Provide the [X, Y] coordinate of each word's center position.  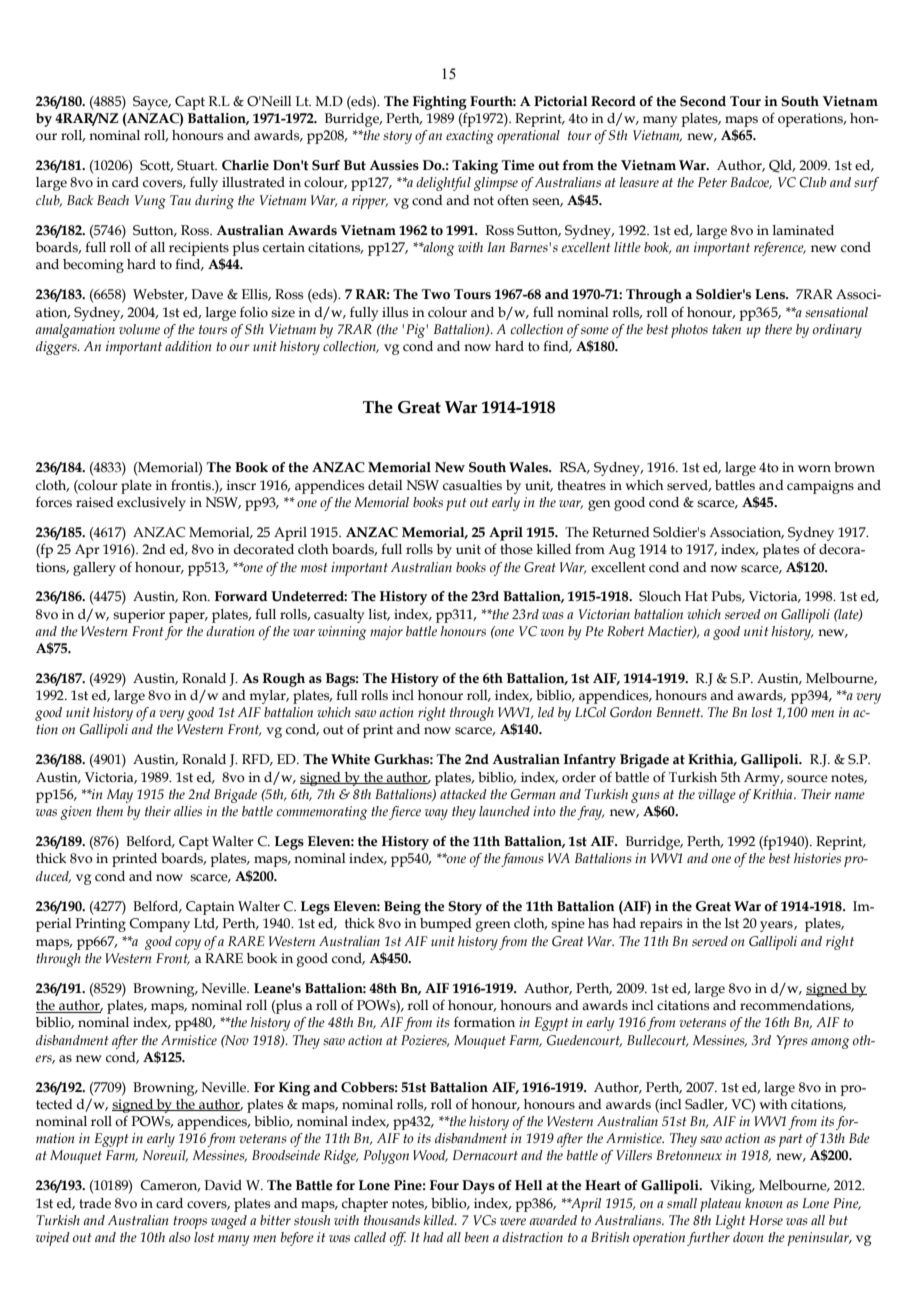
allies [188, 811]
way [436, 814]
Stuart [197, 165]
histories [817, 858]
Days [478, 1187]
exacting [470, 137]
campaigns [820, 487]
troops [190, 1222]
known [763, 1203]
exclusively [151, 504]
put [456, 504]
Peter [712, 182]
